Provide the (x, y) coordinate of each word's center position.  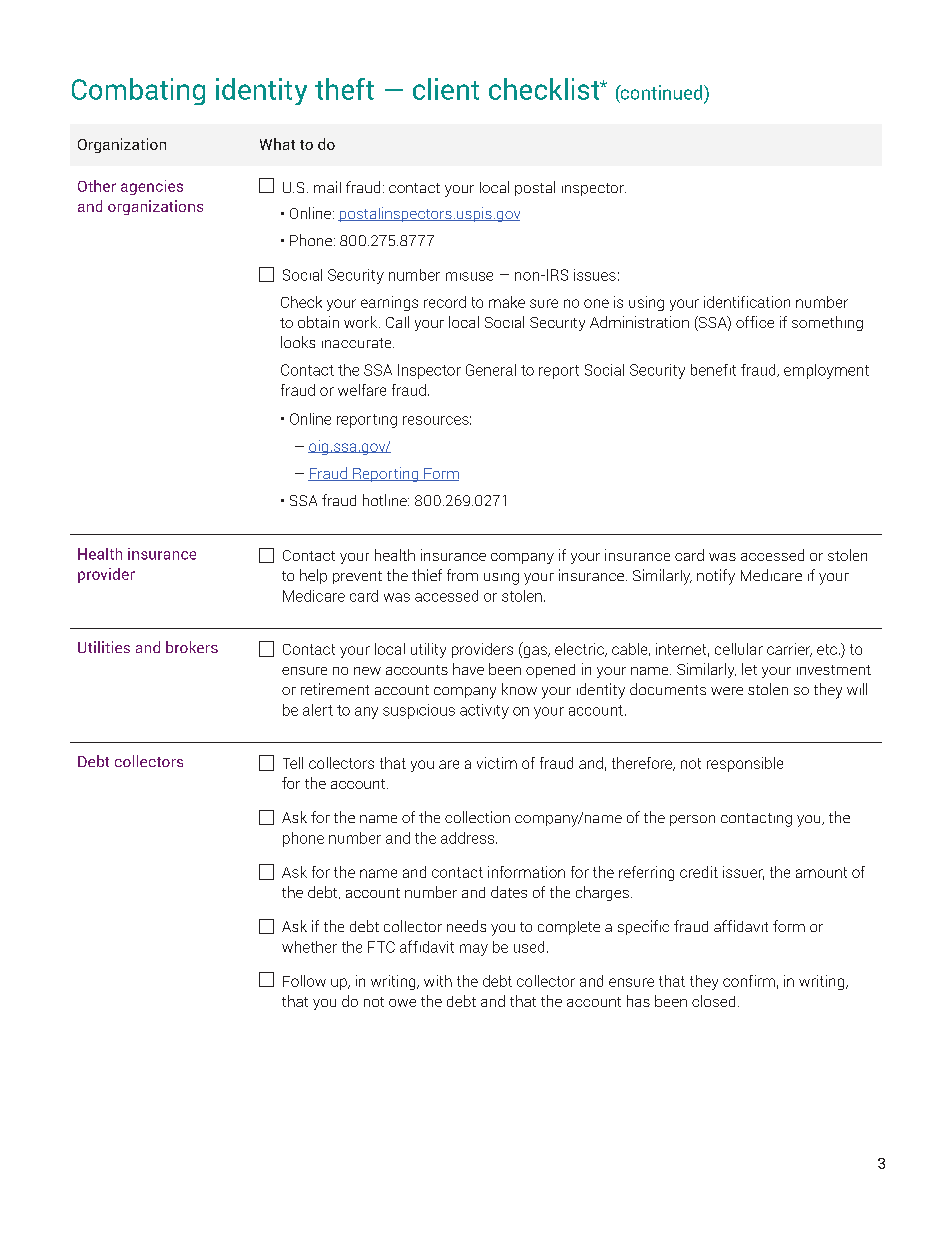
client (446, 89)
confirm (749, 981)
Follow (304, 981)
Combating (138, 91)
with (438, 981)
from (462, 575)
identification (747, 302)
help (313, 576)
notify (716, 577)
